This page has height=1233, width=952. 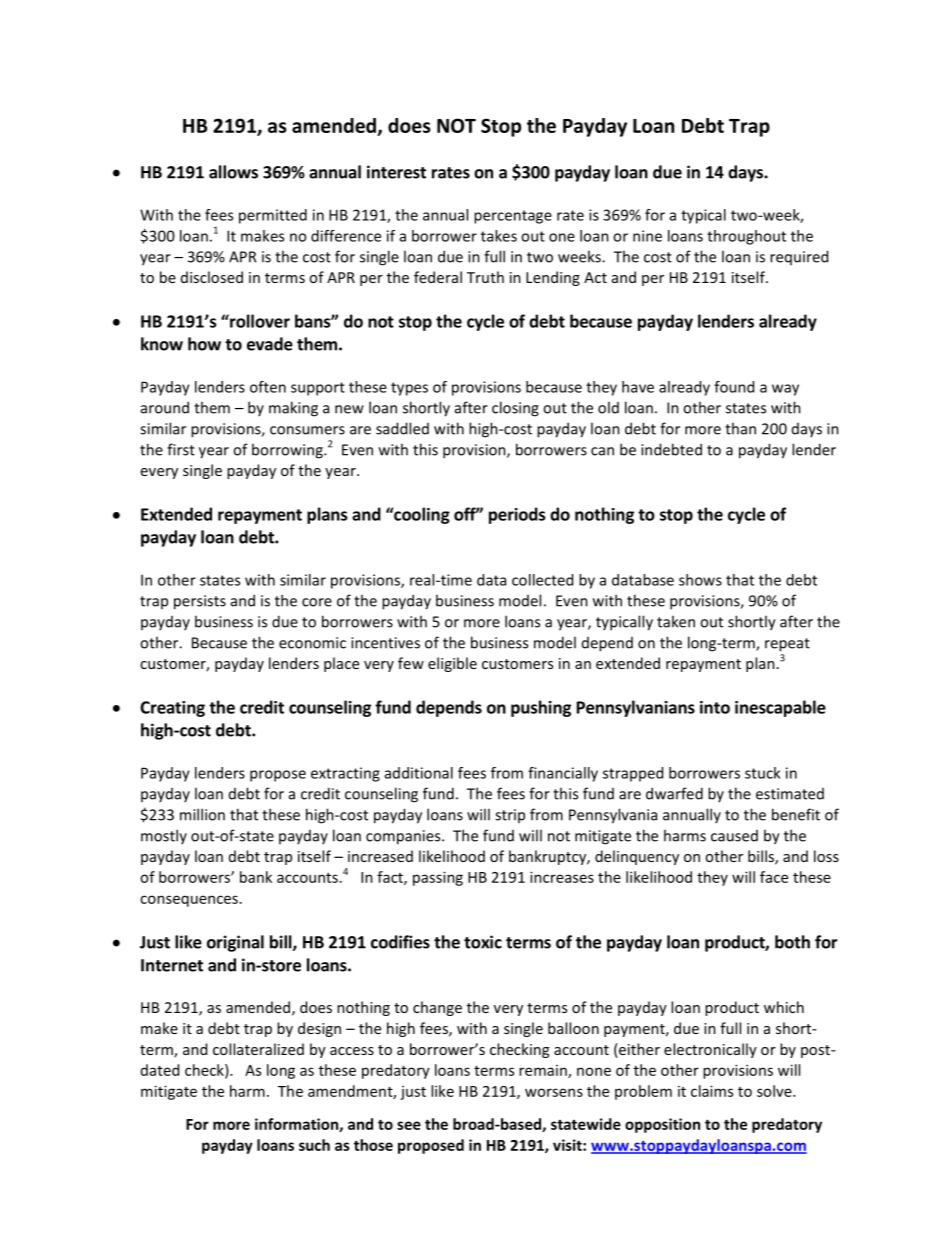 What do you see at coordinates (312, 643) in the page?
I see `economic` at bounding box center [312, 643].
